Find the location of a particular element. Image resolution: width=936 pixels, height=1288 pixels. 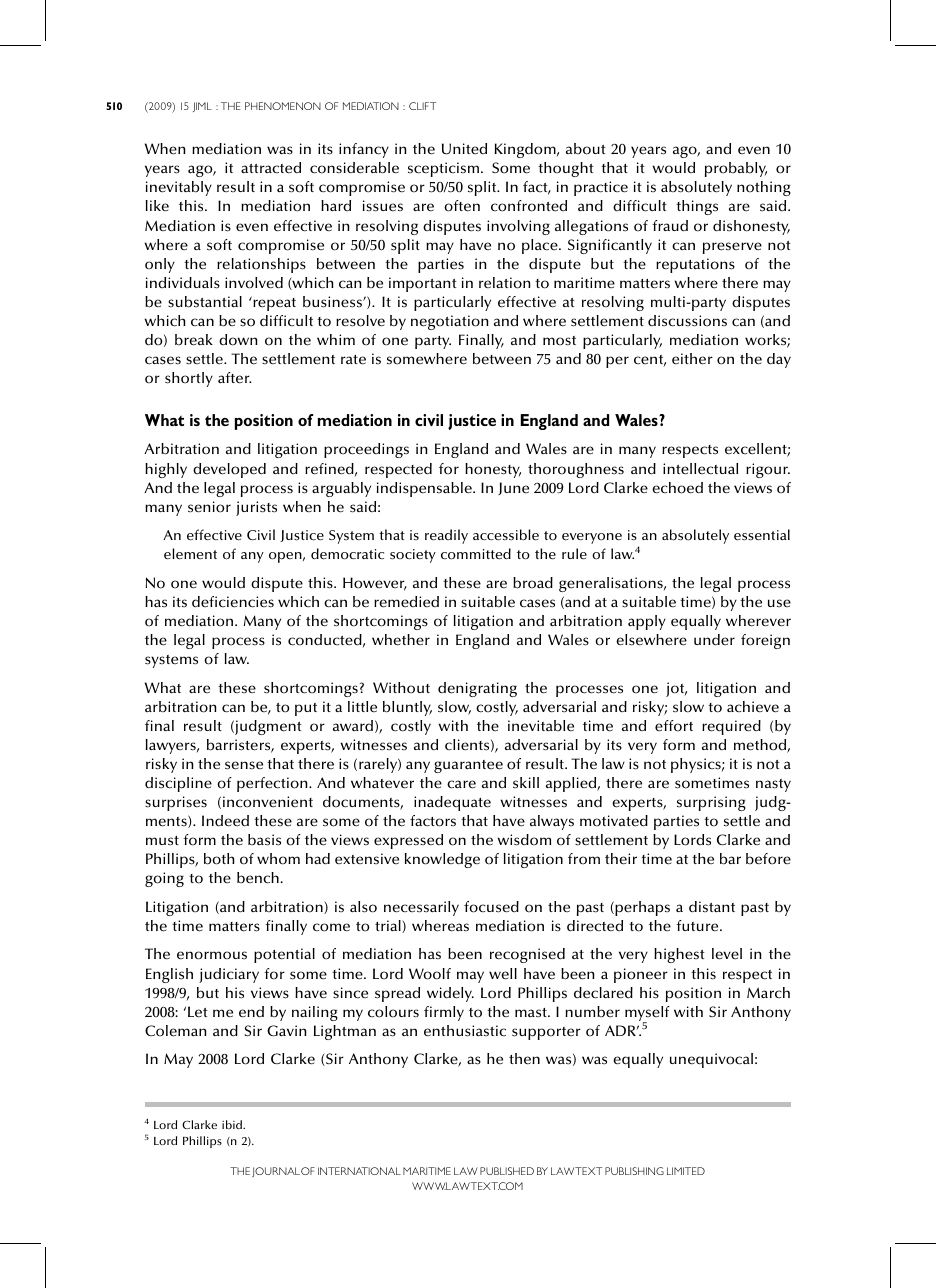

indispensable is located at coordinates (425, 489).
